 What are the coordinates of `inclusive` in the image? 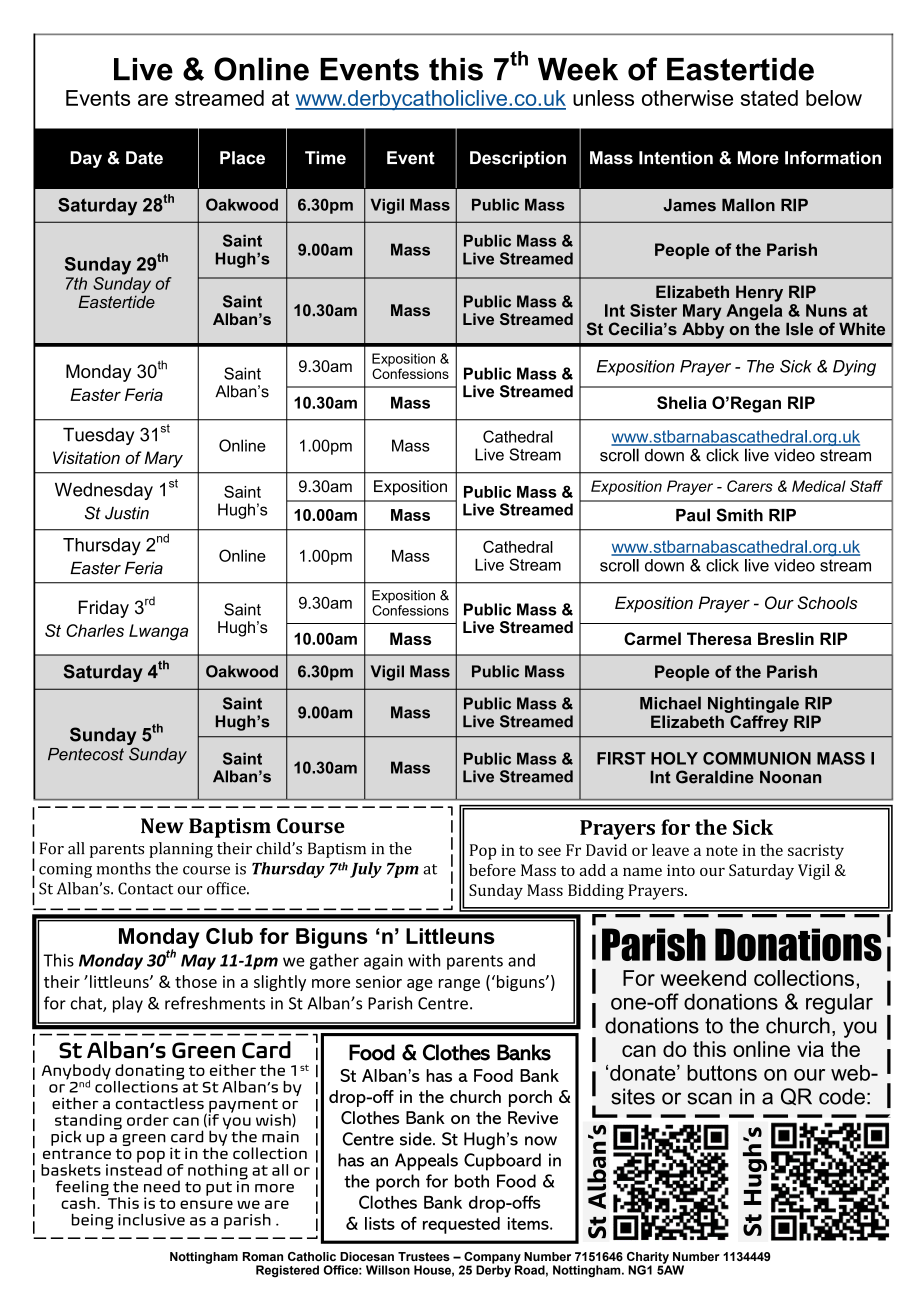 It's located at (151, 1220).
